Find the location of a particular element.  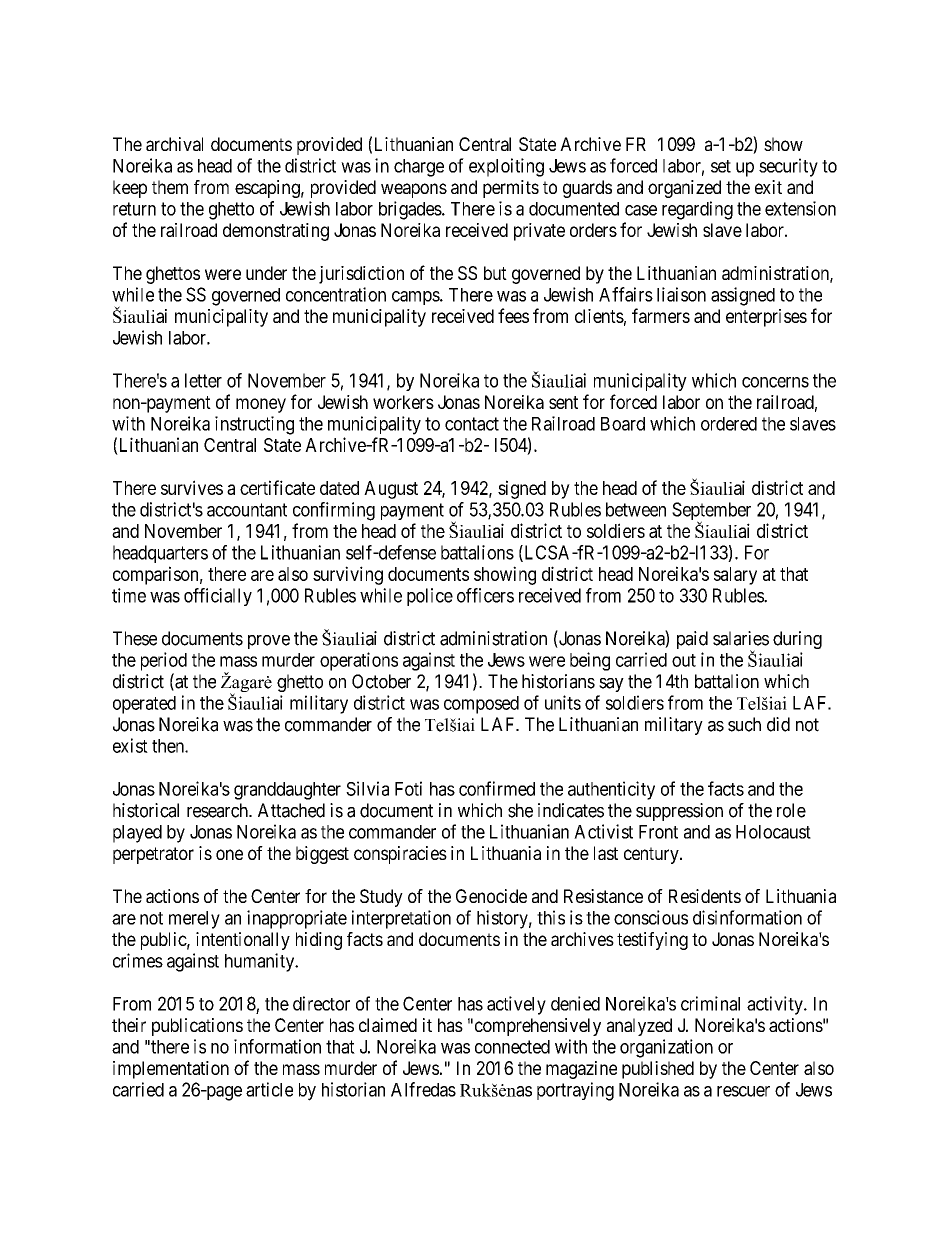

salaries is located at coordinates (741, 638).
